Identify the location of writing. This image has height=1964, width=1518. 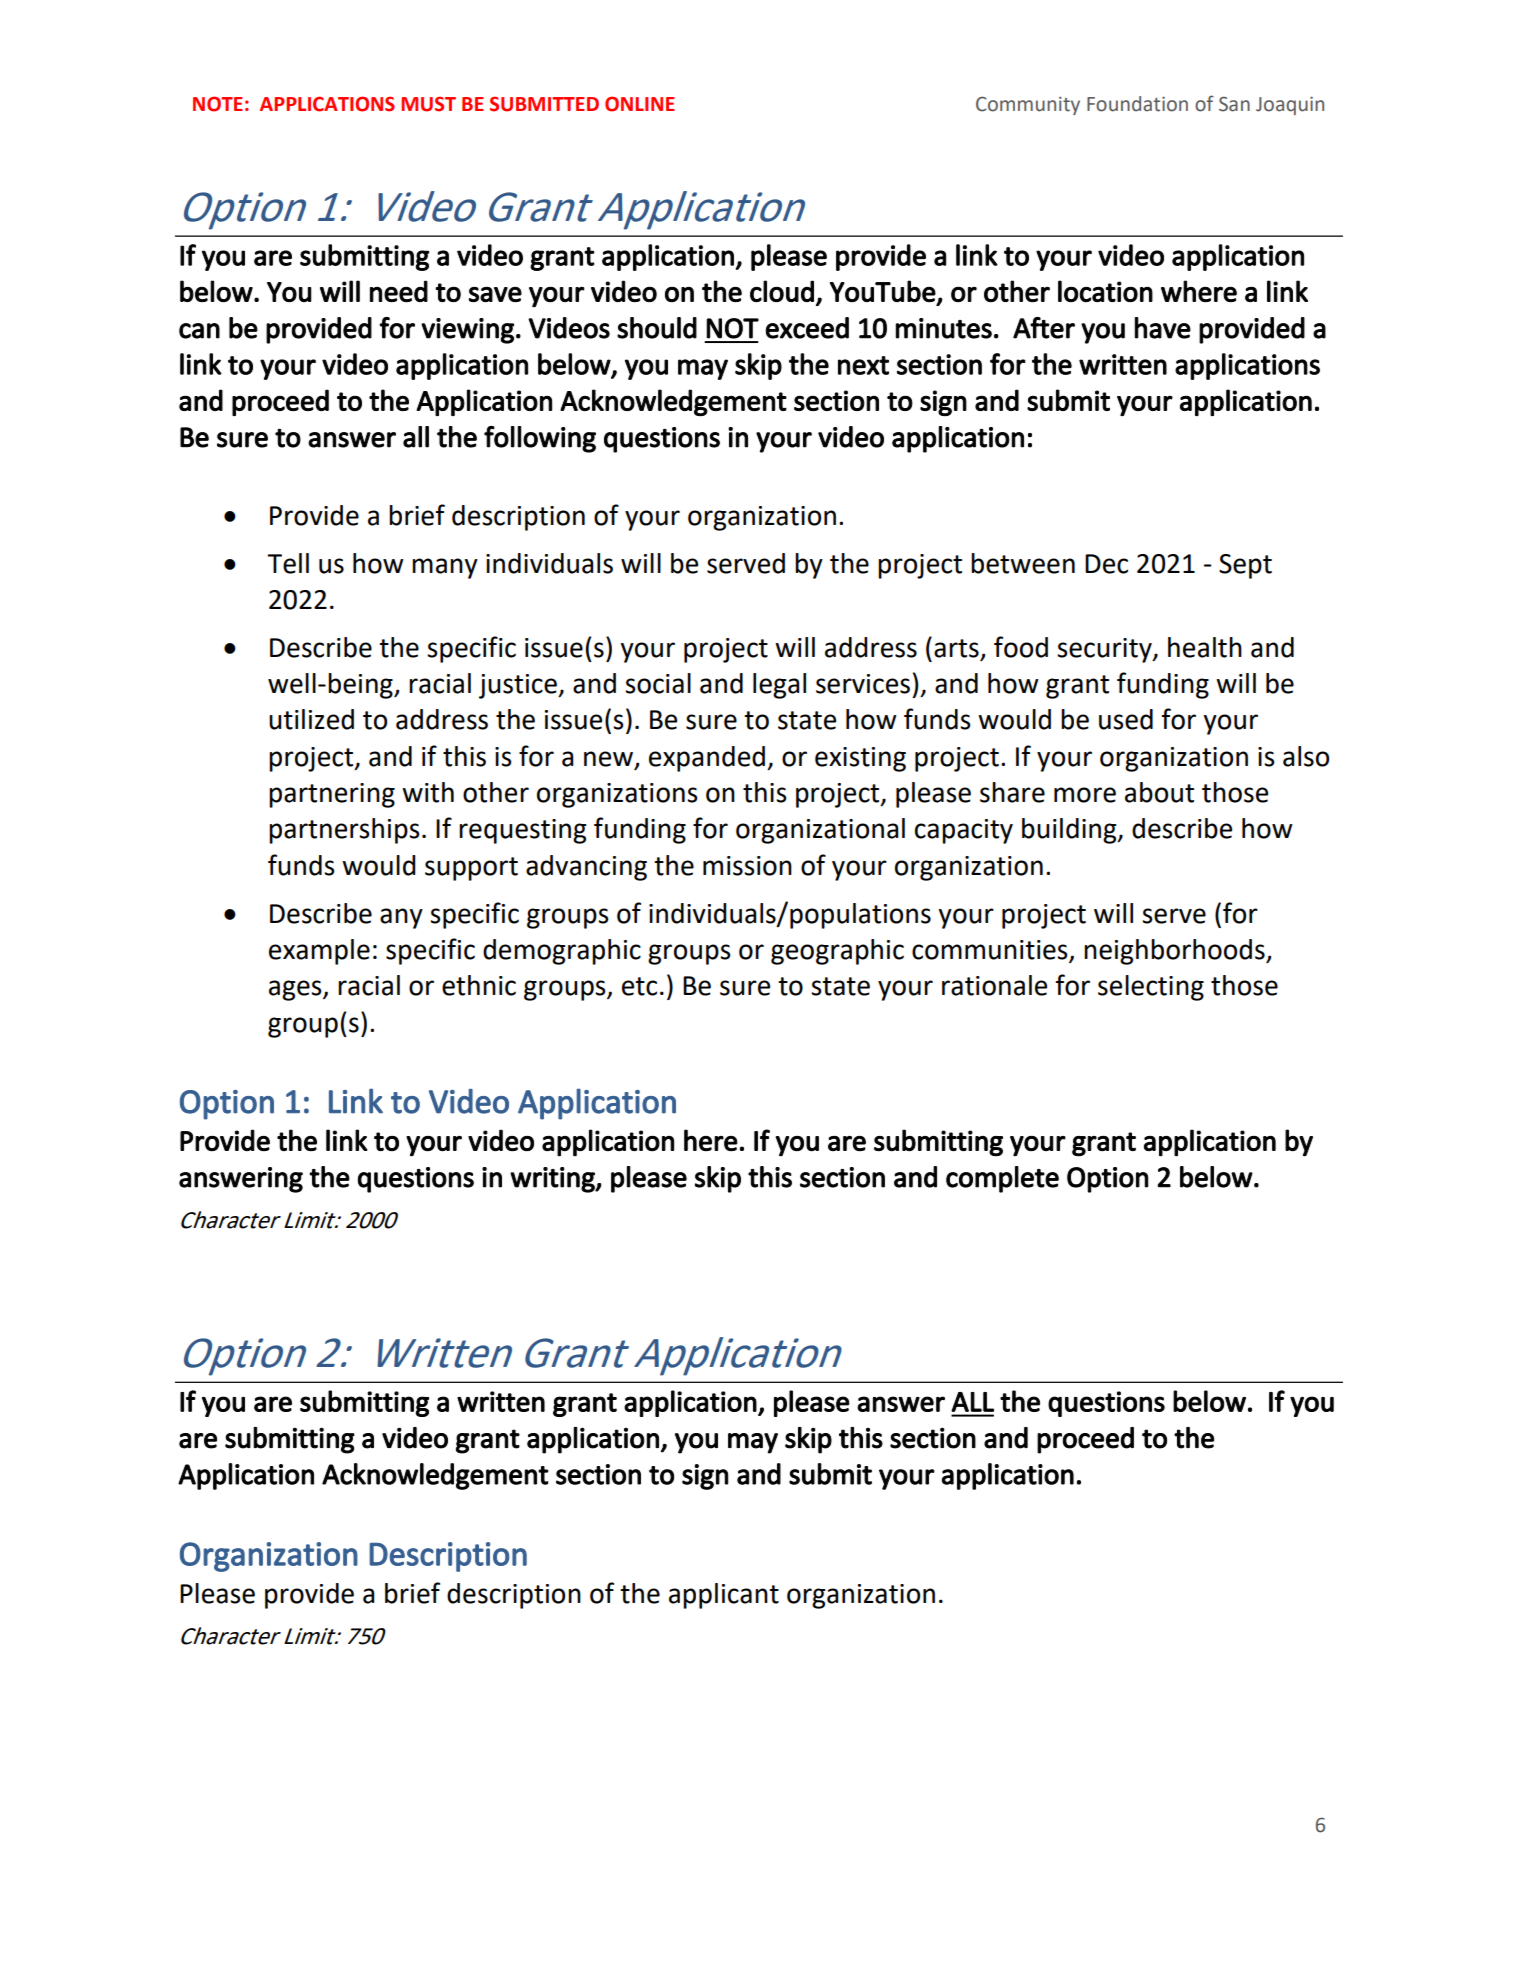
(553, 1180).
